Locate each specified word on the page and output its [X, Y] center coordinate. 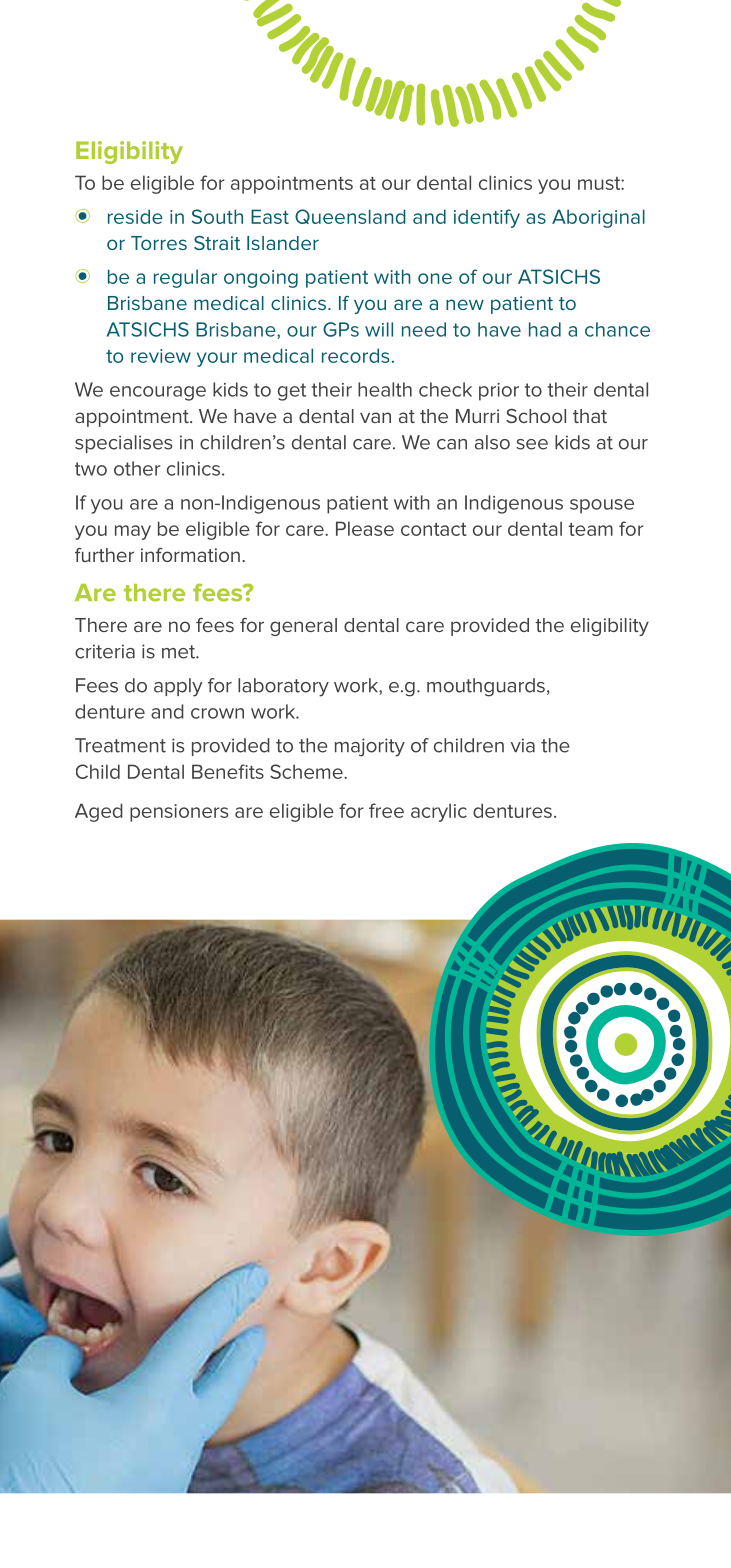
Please [365, 528]
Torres [159, 243]
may [133, 532]
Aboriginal [598, 218]
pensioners [179, 813]
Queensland [350, 216]
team [590, 529]
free [386, 810]
